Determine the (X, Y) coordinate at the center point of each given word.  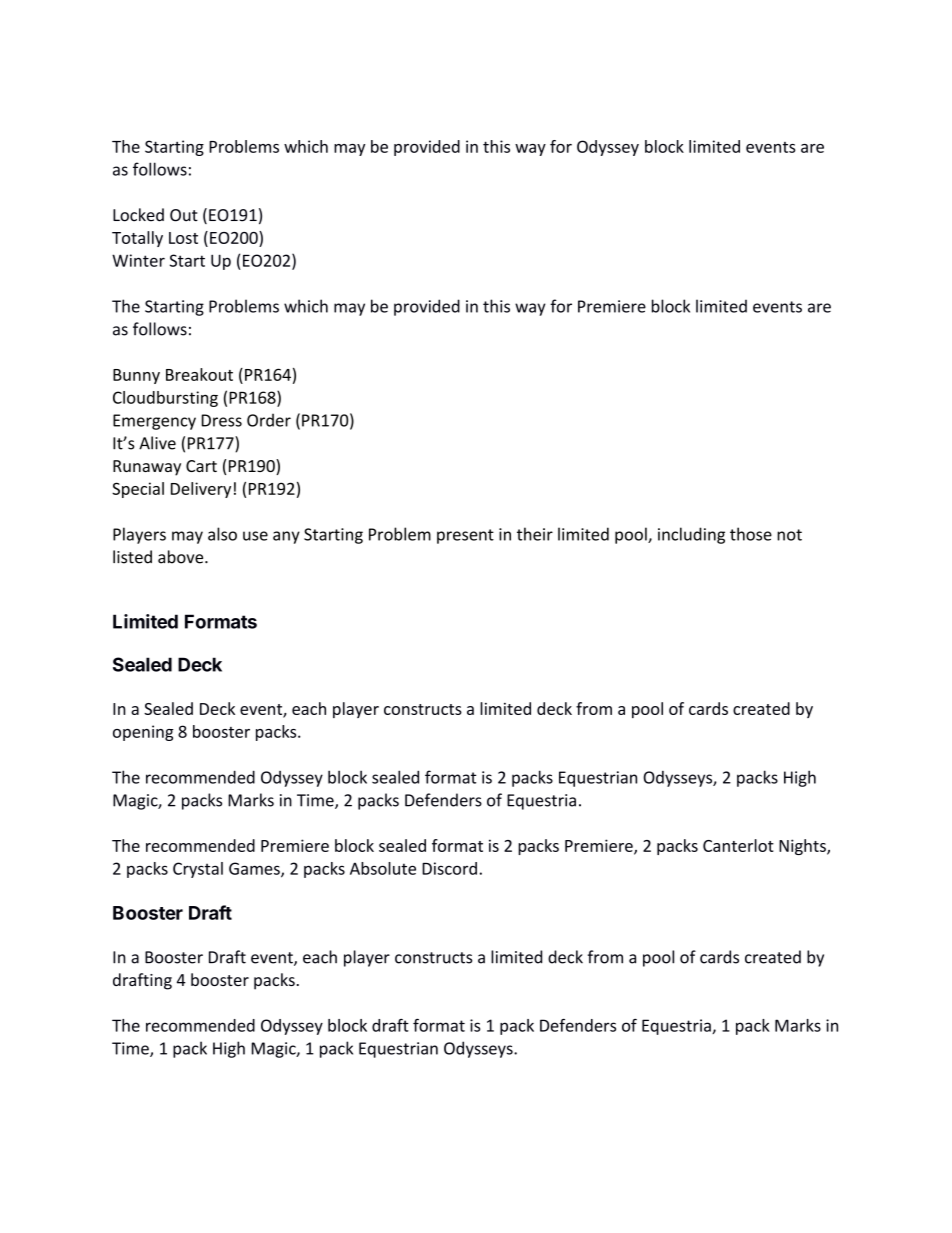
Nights (803, 847)
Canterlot (738, 845)
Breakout (199, 374)
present (465, 536)
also (222, 534)
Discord (449, 868)
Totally (137, 239)
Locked (138, 215)
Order (269, 420)
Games (255, 869)
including (691, 535)
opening (143, 733)
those (751, 534)
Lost (183, 238)
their (535, 534)
